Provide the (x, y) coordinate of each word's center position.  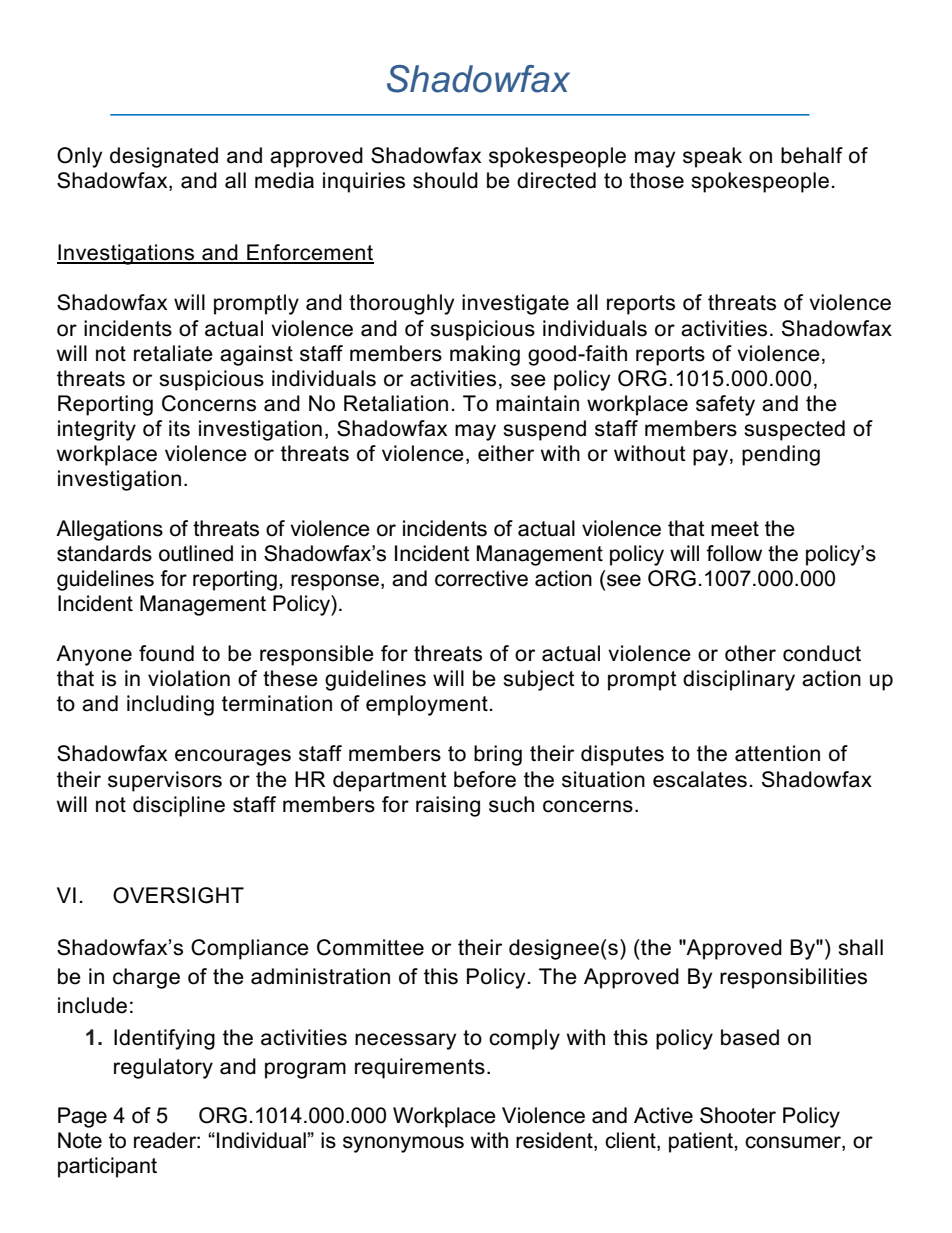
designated (164, 157)
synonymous (403, 1144)
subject (539, 680)
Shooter (738, 1115)
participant (107, 1167)
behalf (812, 155)
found (166, 653)
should (445, 180)
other (750, 653)
